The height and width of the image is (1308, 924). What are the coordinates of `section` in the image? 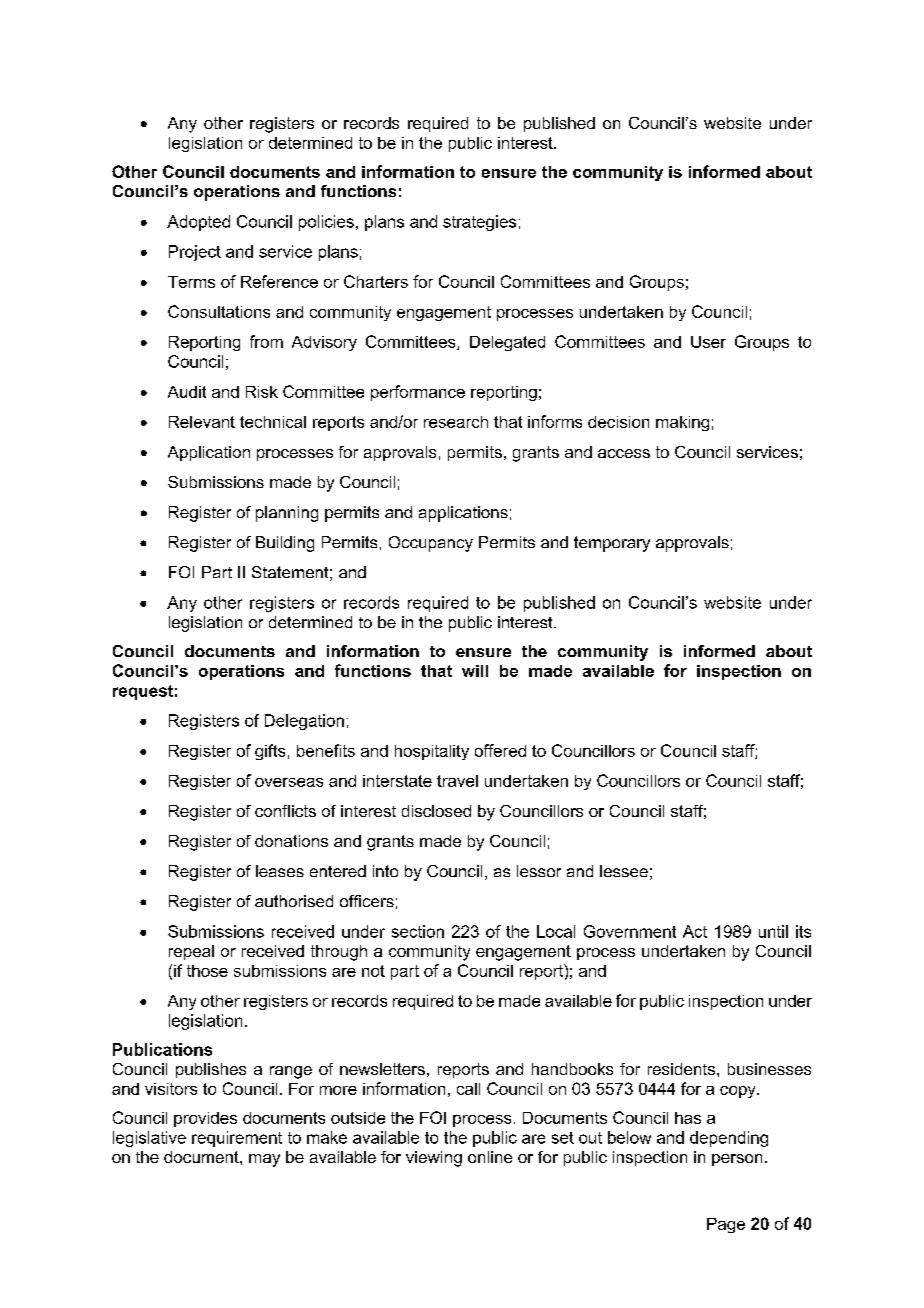 It's located at (418, 931).
